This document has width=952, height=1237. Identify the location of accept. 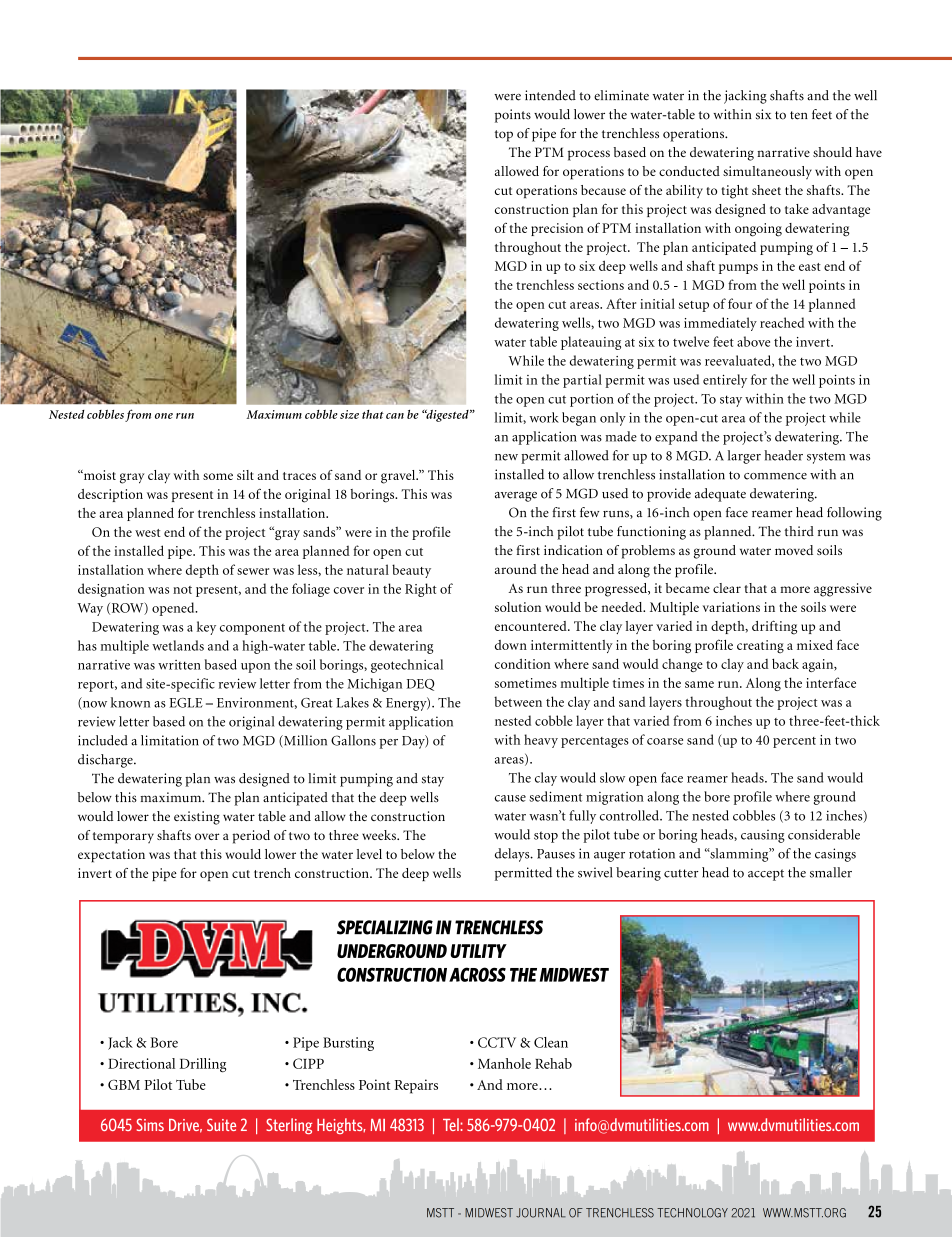
(766, 875).
